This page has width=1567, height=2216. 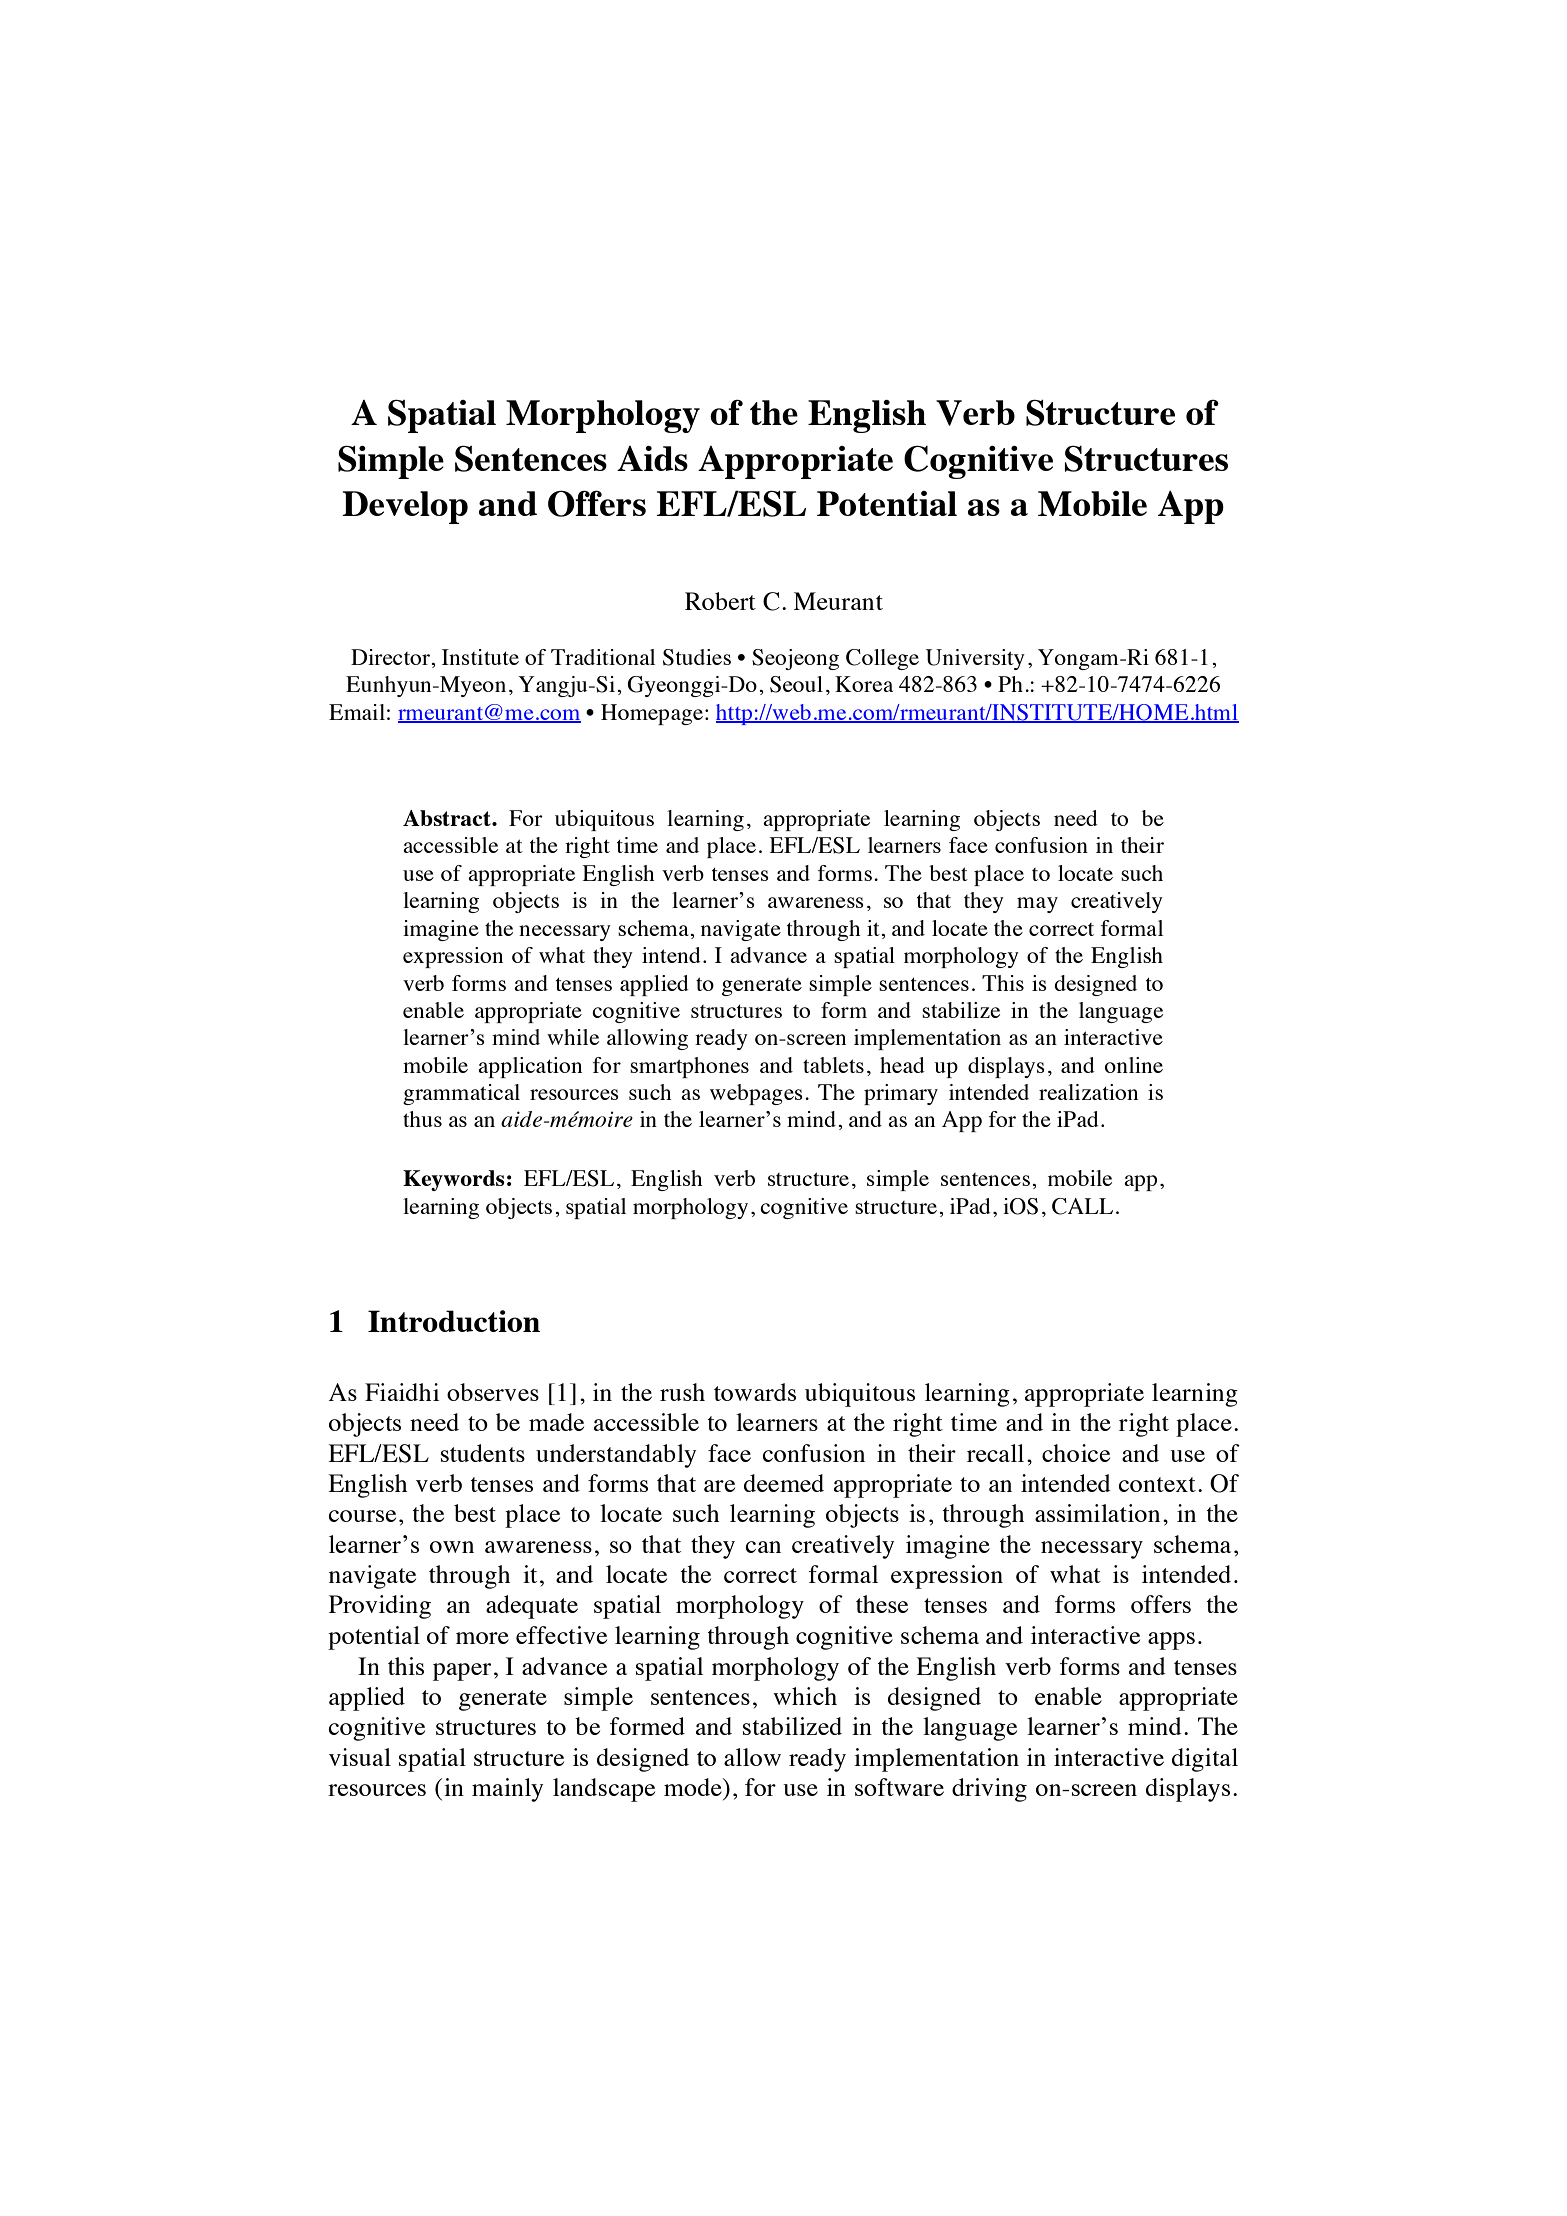 What do you see at coordinates (507, 1790) in the page?
I see `mainly` at bounding box center [507, 1790].
